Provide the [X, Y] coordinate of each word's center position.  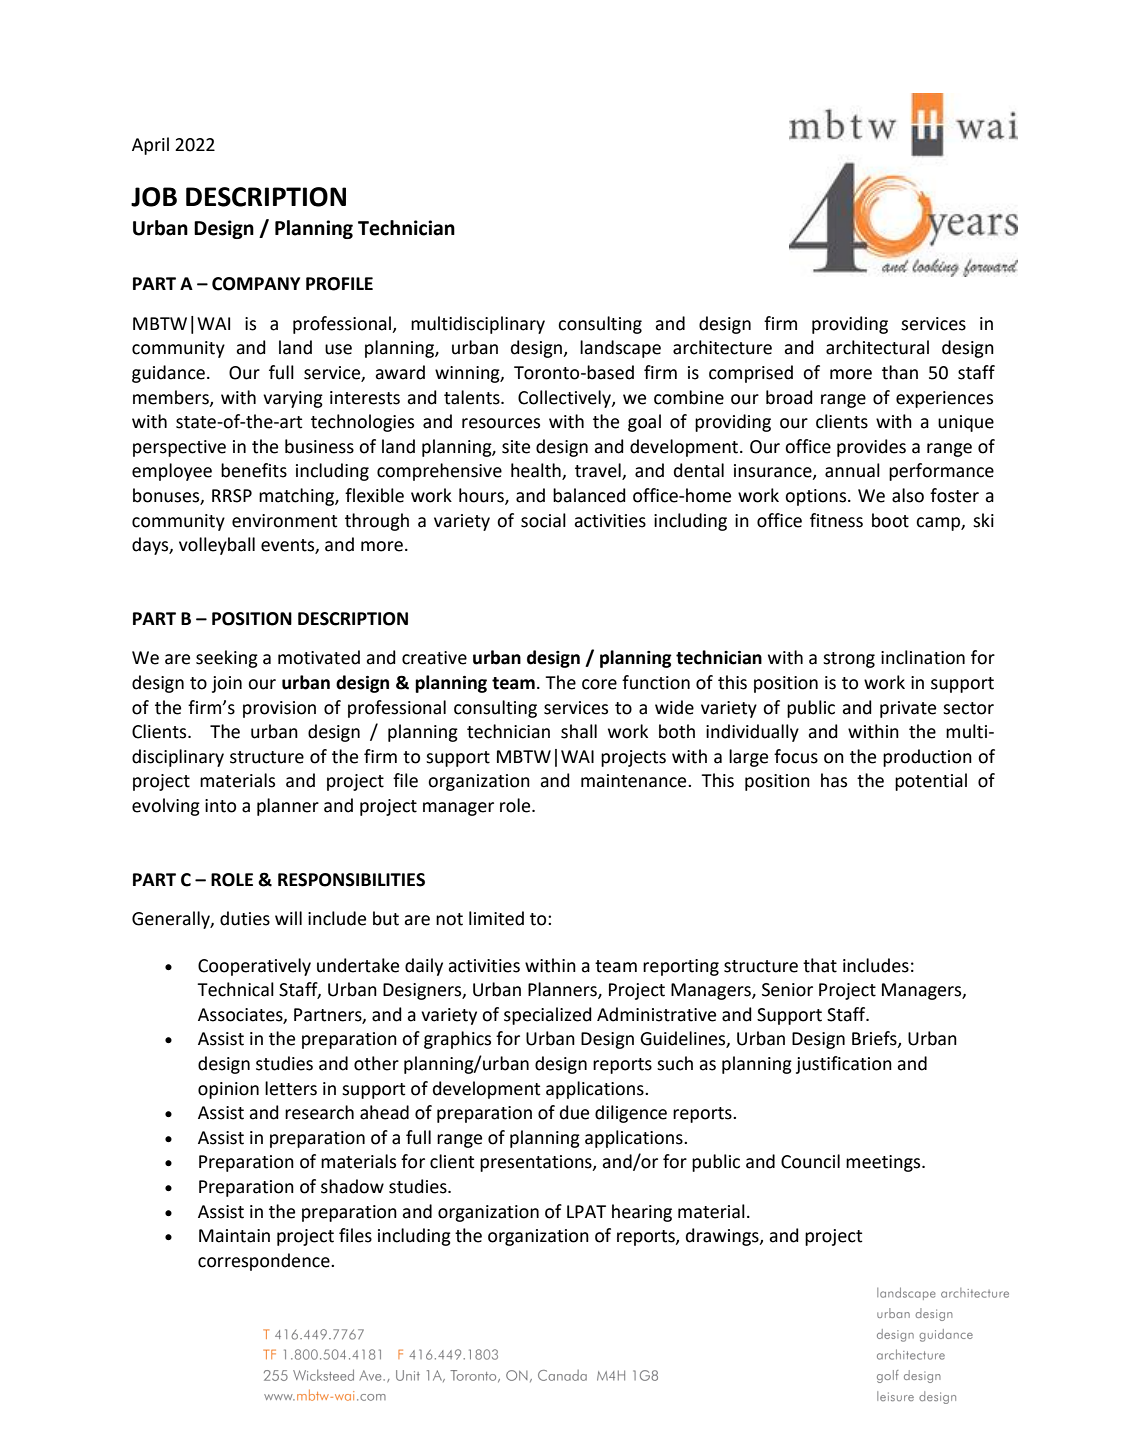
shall [579, 731]
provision [279, 709]
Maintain [234, 1236]
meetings [884, 1163]
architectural [877, 347]
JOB [154, 197]
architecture [722, 347]
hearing [642, 1213]
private [908, 709]
